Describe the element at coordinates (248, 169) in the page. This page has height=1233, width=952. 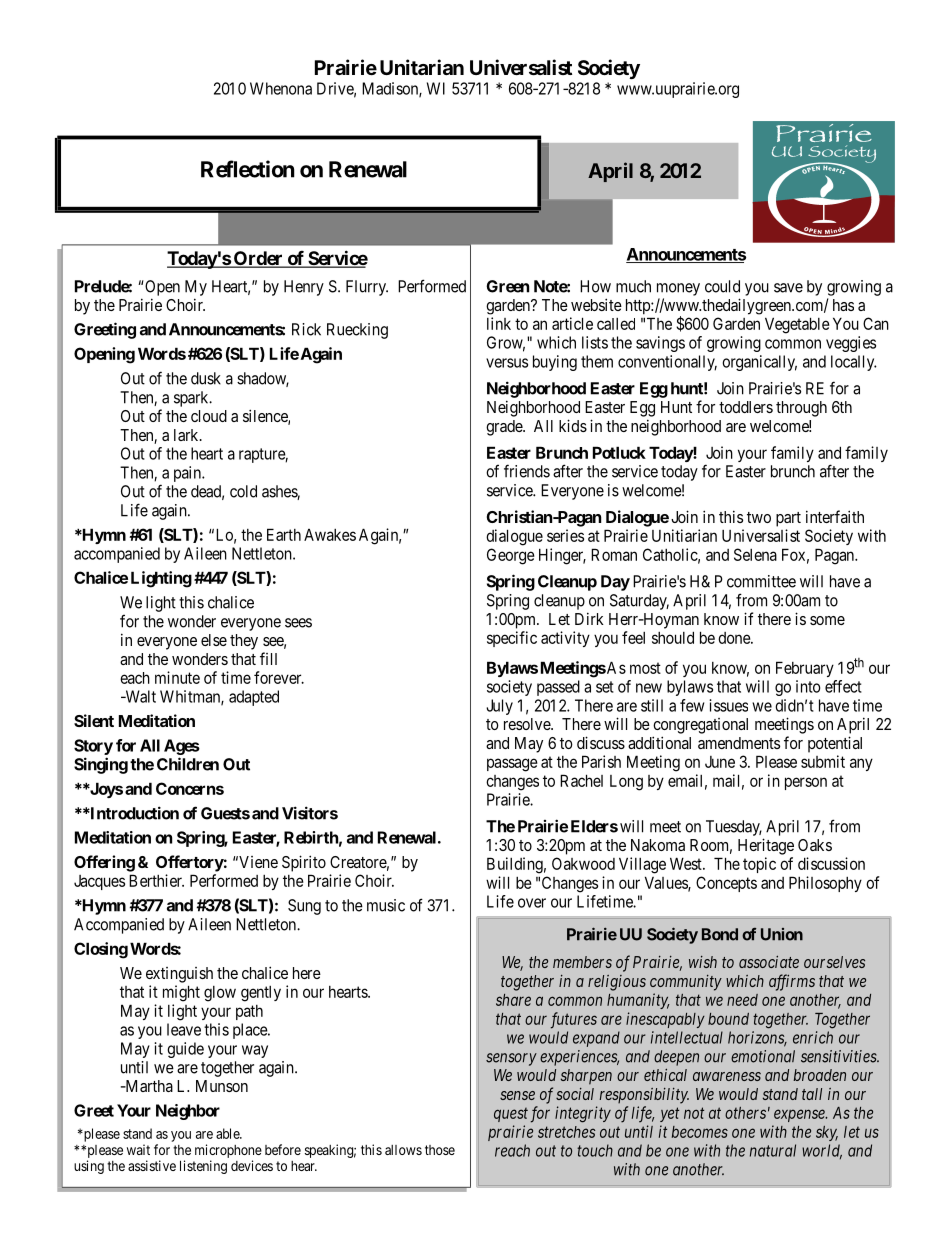
I see `Reflection` at that location.
